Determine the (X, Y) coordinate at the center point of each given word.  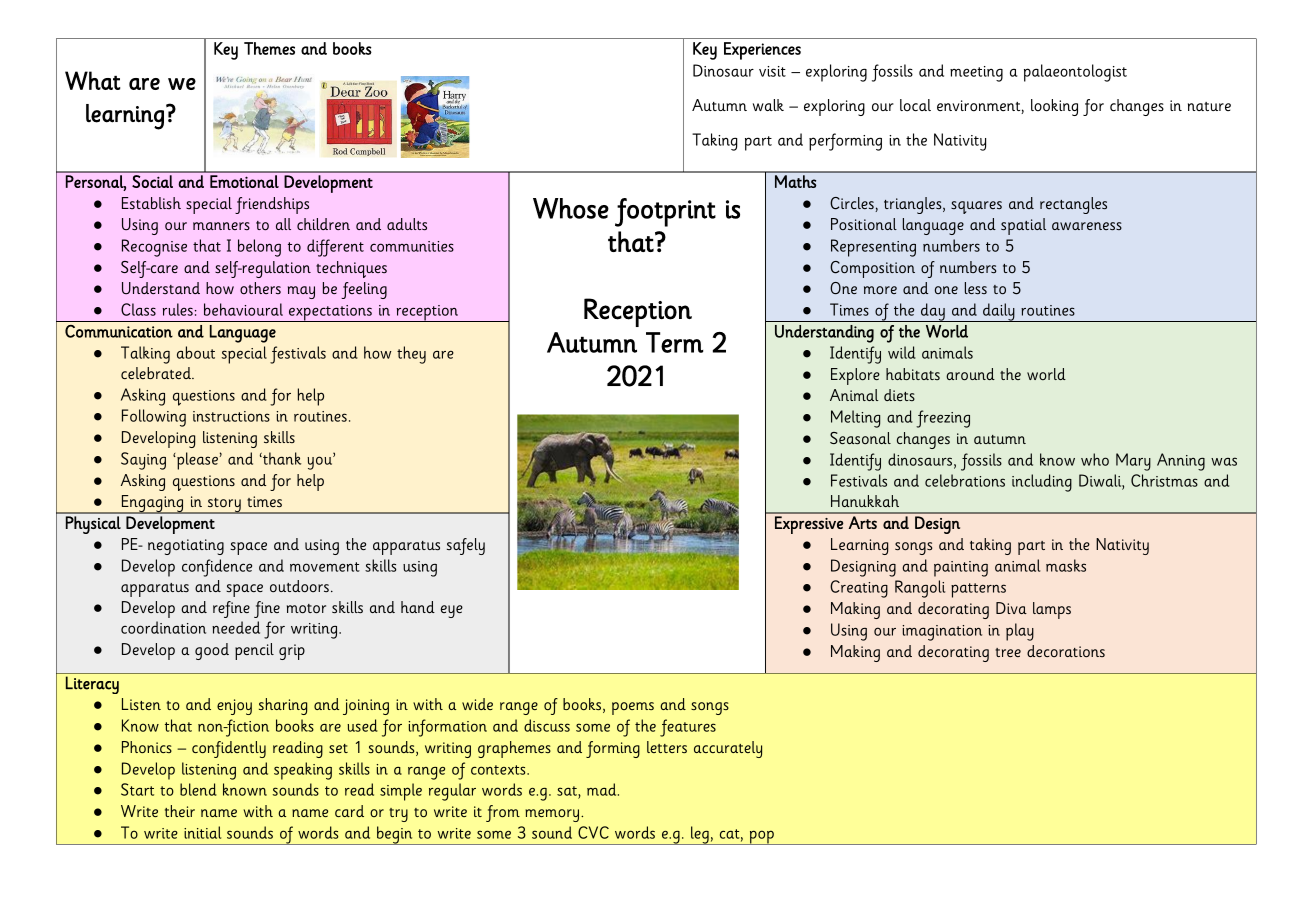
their (180, 811)
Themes (269, 48)
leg (700, 835)
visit (772, 71)
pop (761, 837)
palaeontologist (1075, 73)
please (196, 461)
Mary (1133, 462)
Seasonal (860, 438)
